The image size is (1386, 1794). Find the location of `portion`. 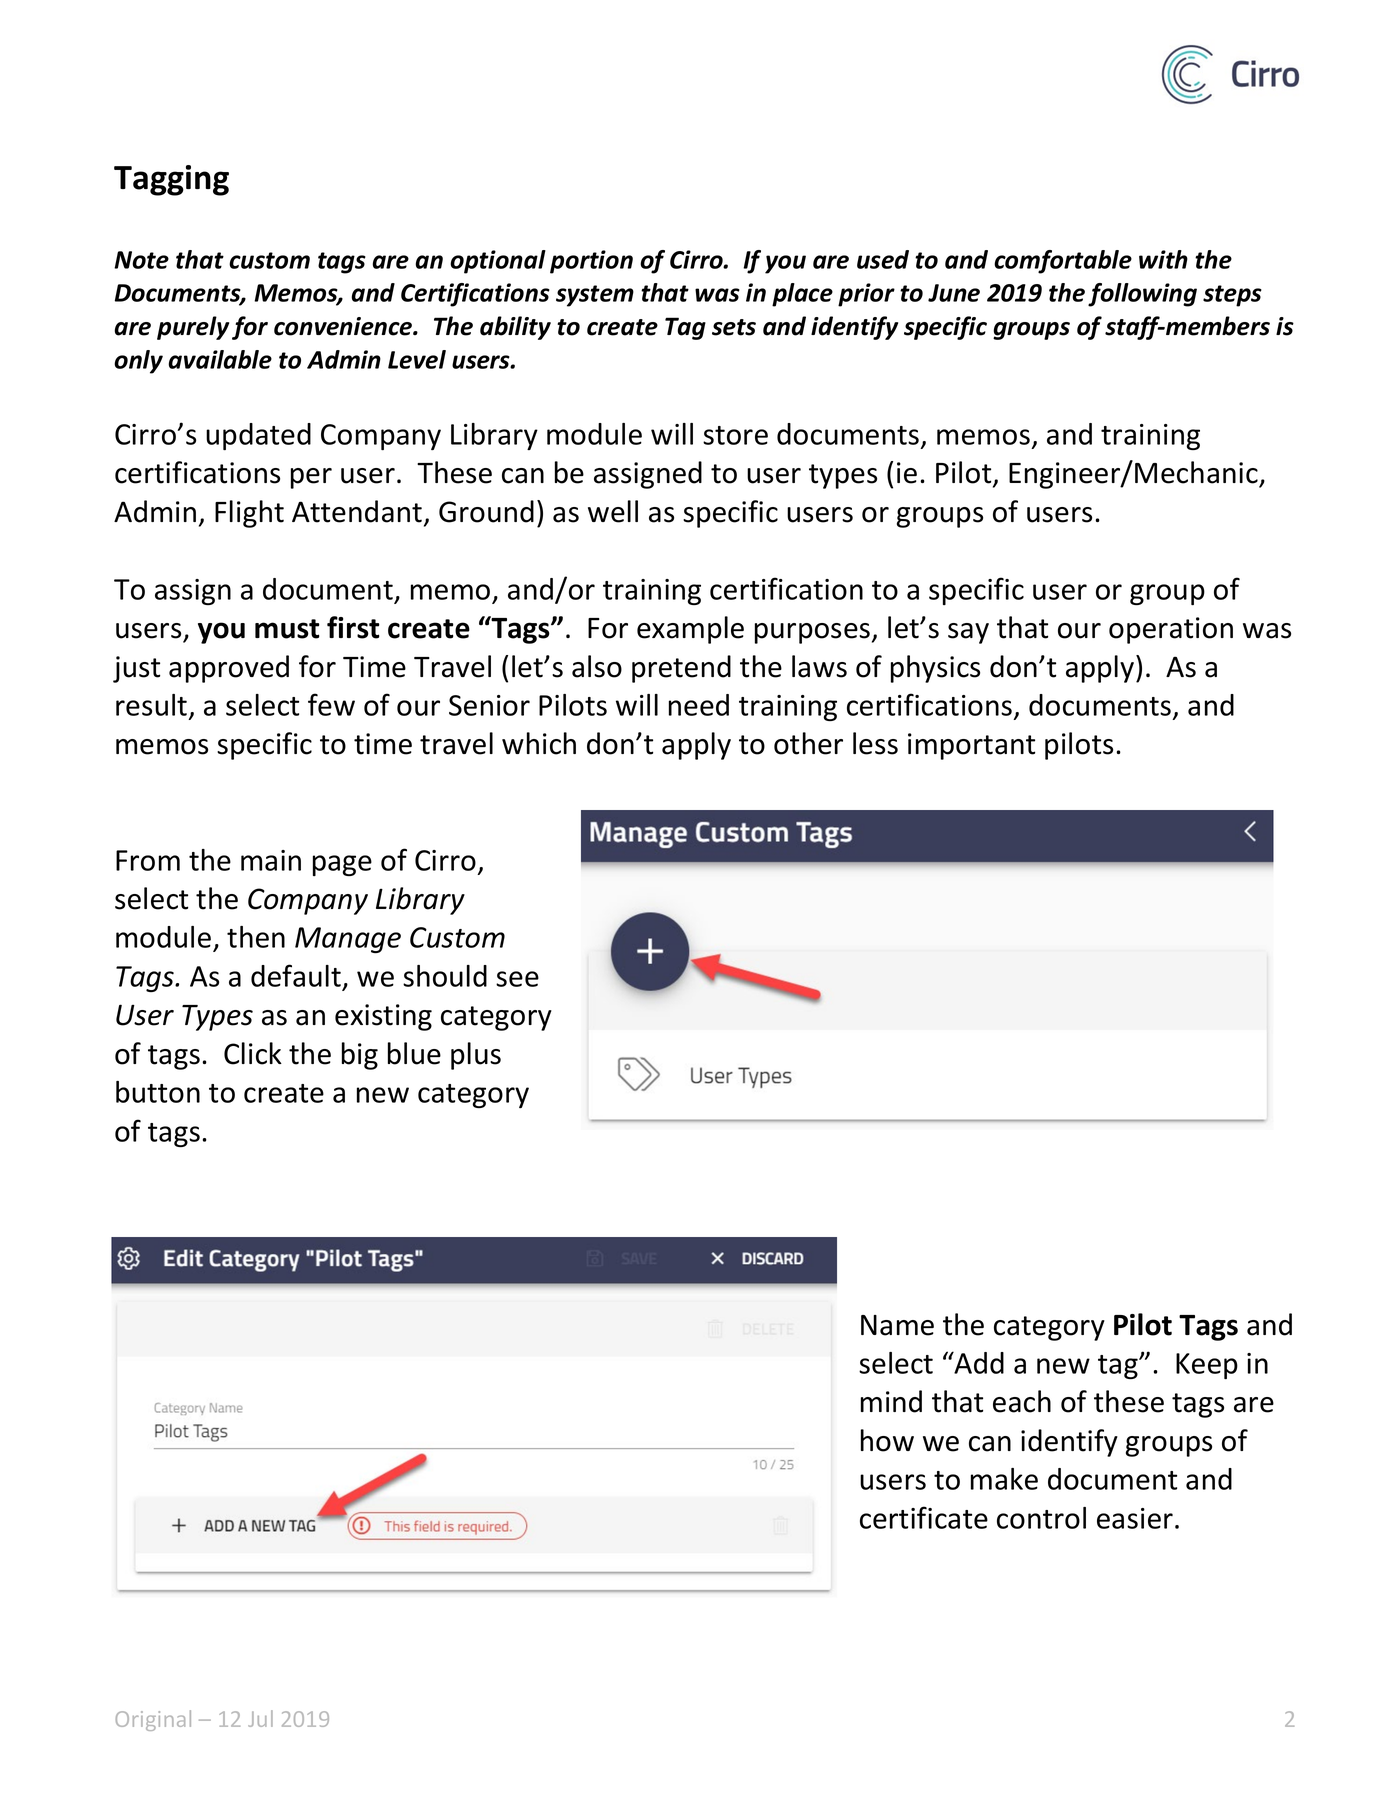

portion is located at coordinates (591, 262).
